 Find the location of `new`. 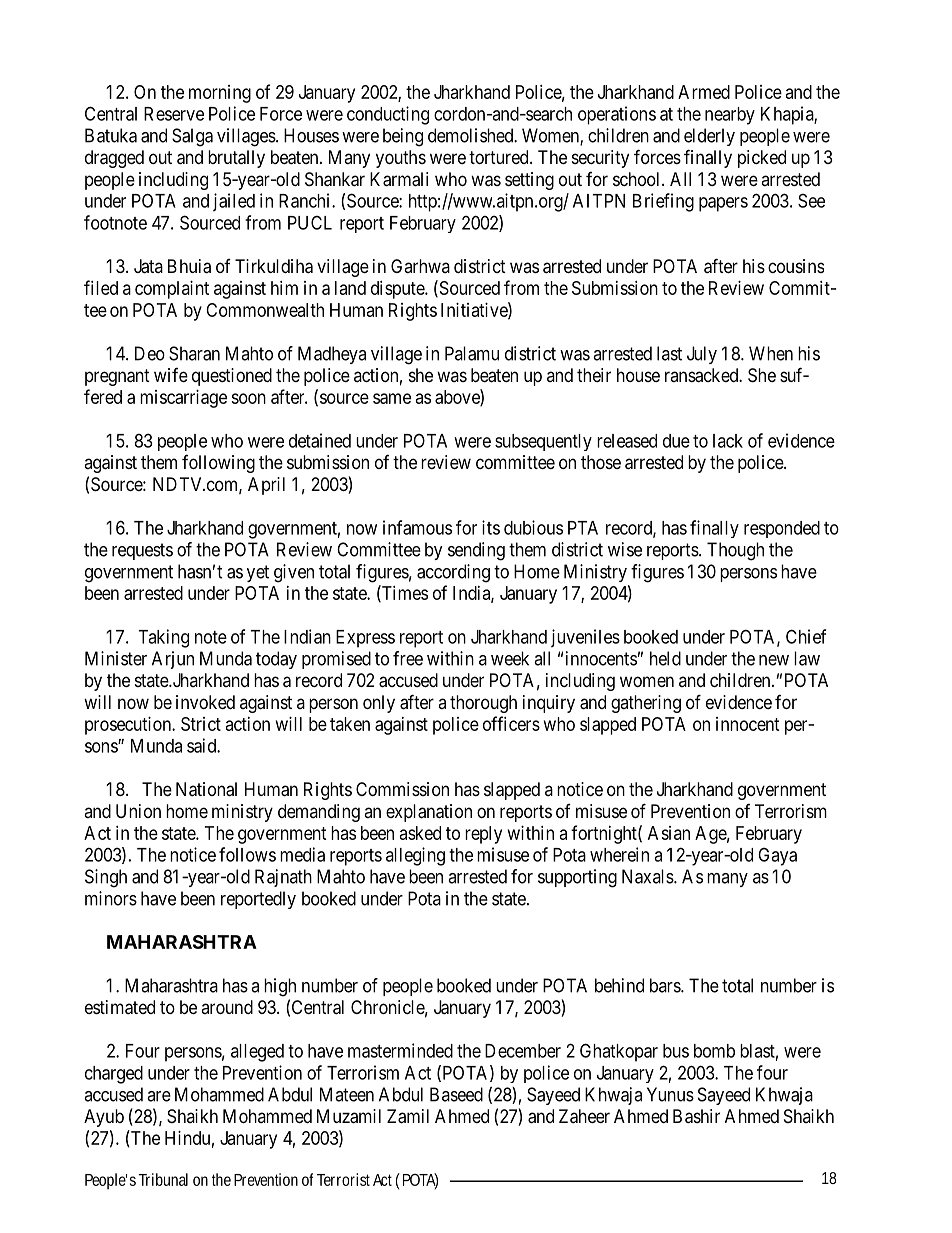

new is located at coordinates (774, 660).
